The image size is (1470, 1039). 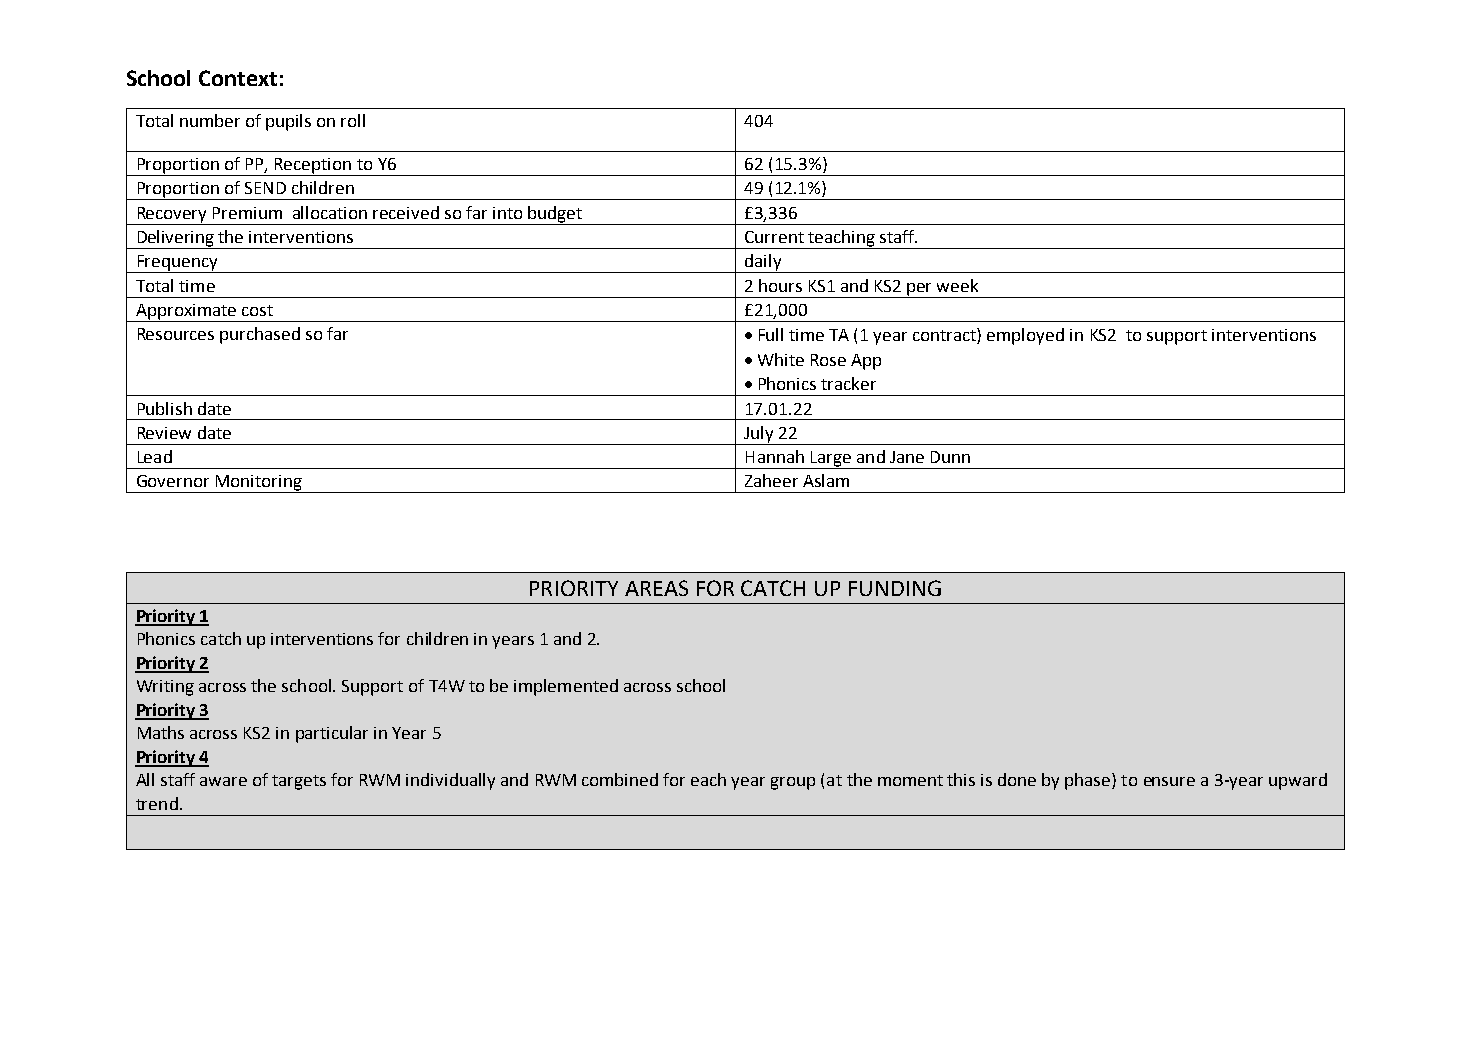 I want to click on roll, so click(x=353, y=120).
